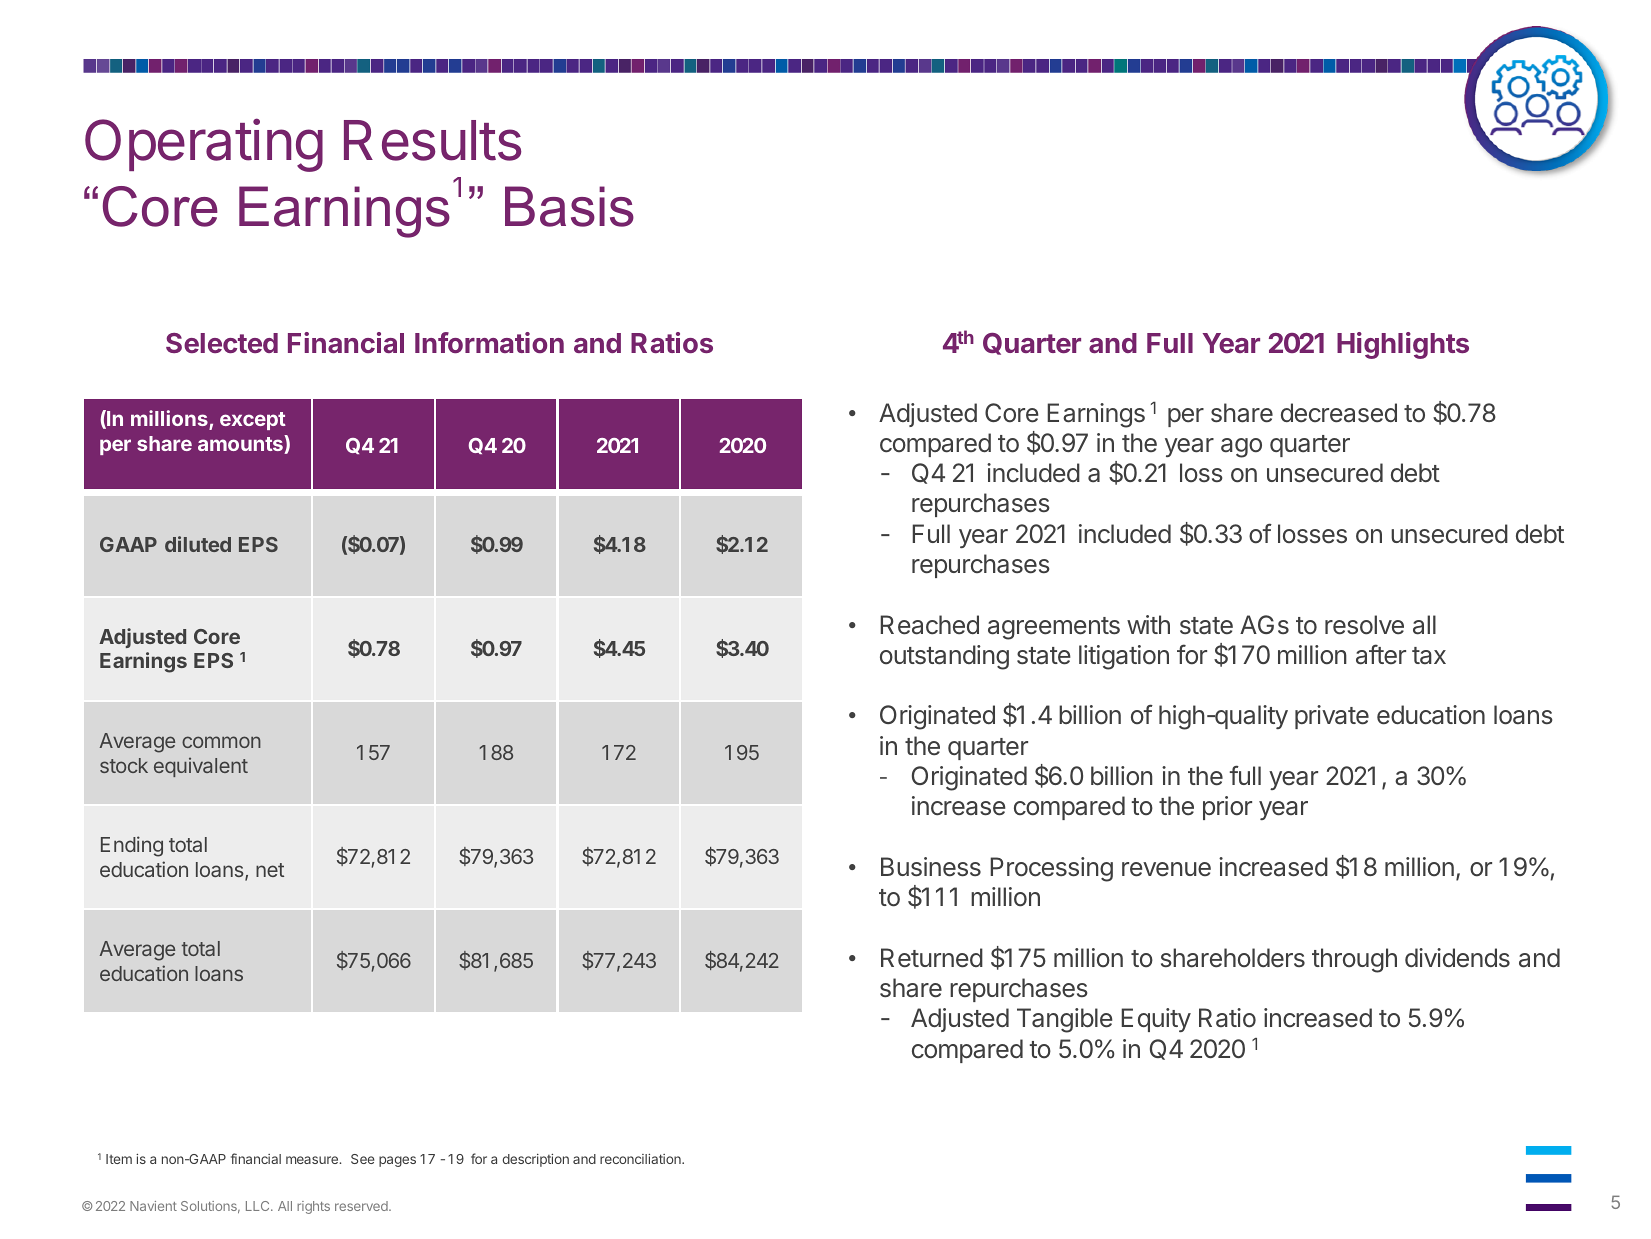  What do you see at coordinates (1339, 413) in the document?
I see `decreased` at bounding box center [1339, 413].
